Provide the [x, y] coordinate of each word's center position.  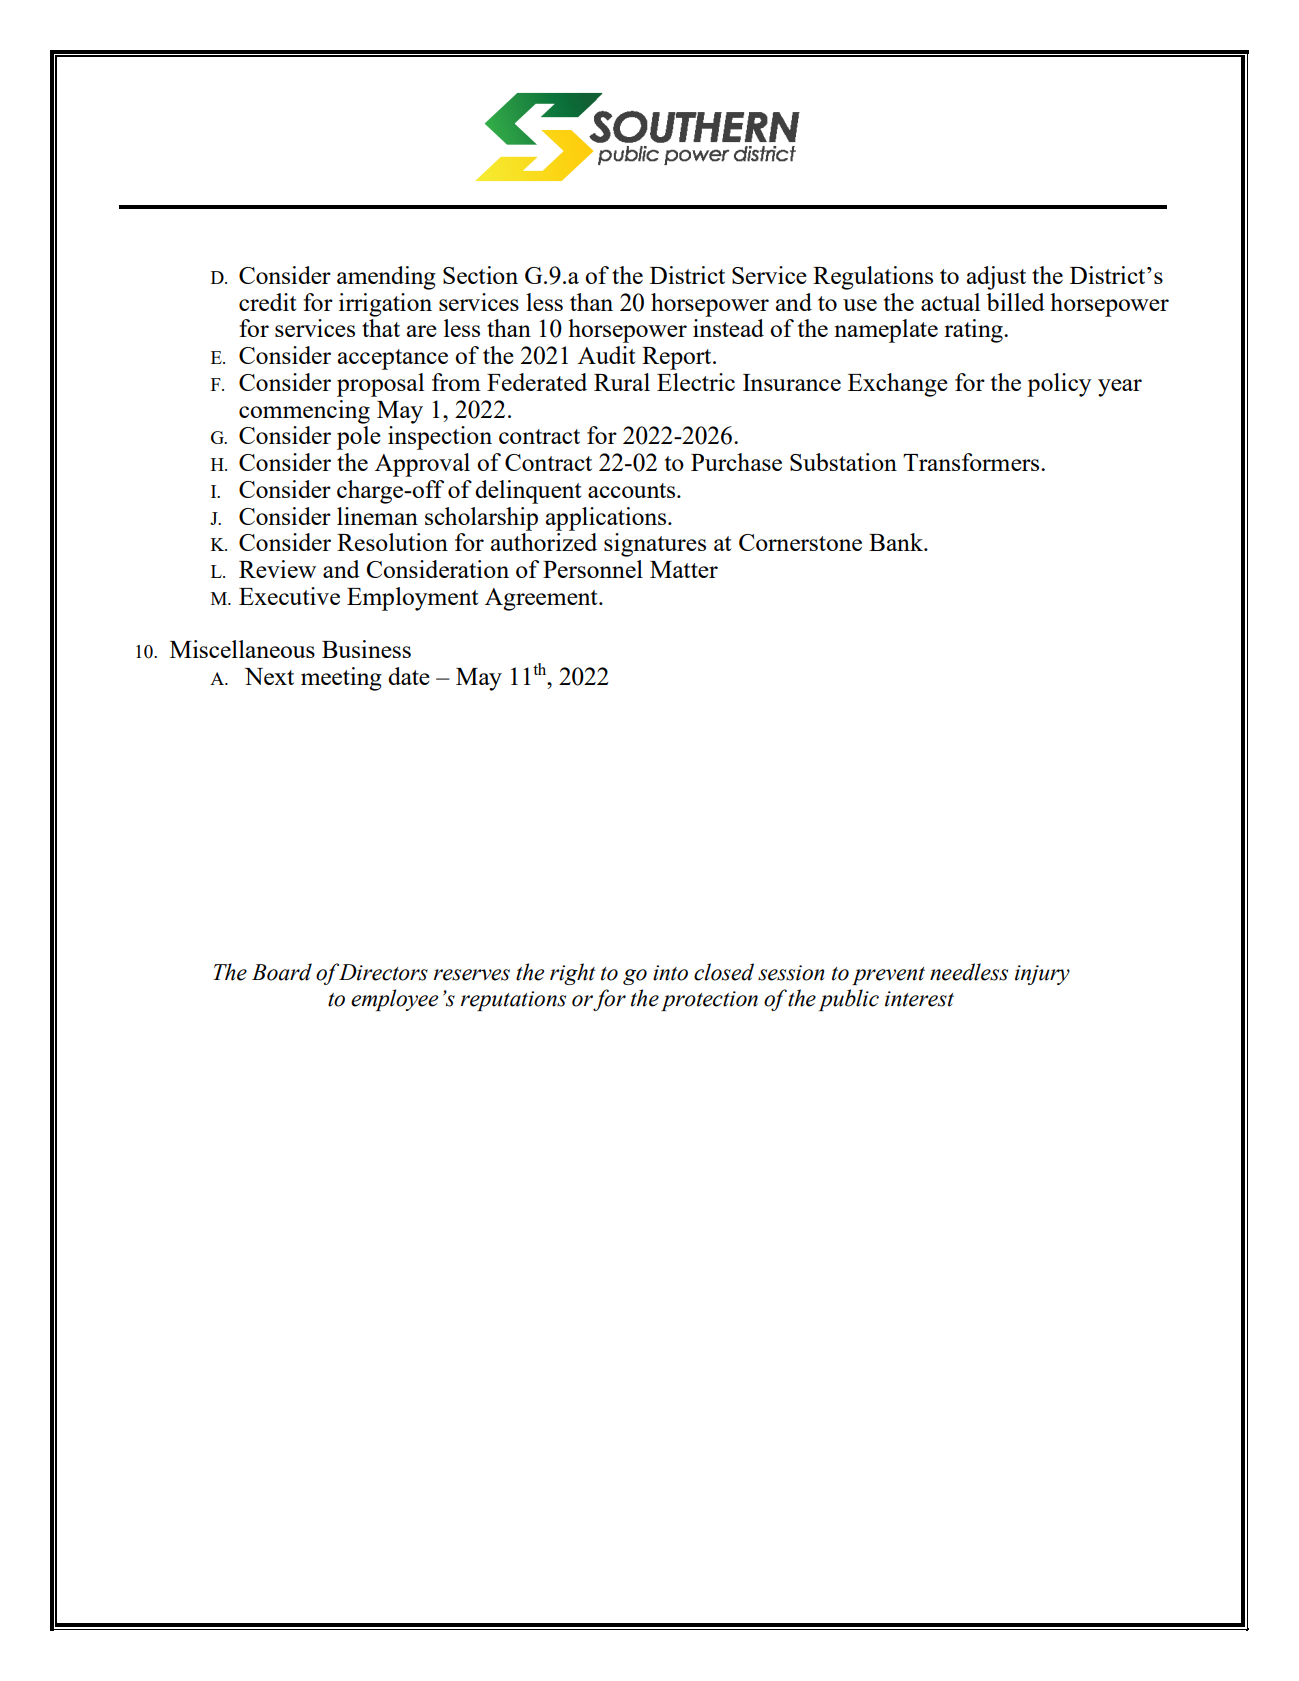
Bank [897, 542]
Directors [383, 972]
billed [1015, 302]
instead [728, 328]
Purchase [736, 462]
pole [359, 438]
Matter [684, 569]
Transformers [972, 462]
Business [366, 649]
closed [724, 972]
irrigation [385, 305]
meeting [341, 679]
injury [1042, 975]
